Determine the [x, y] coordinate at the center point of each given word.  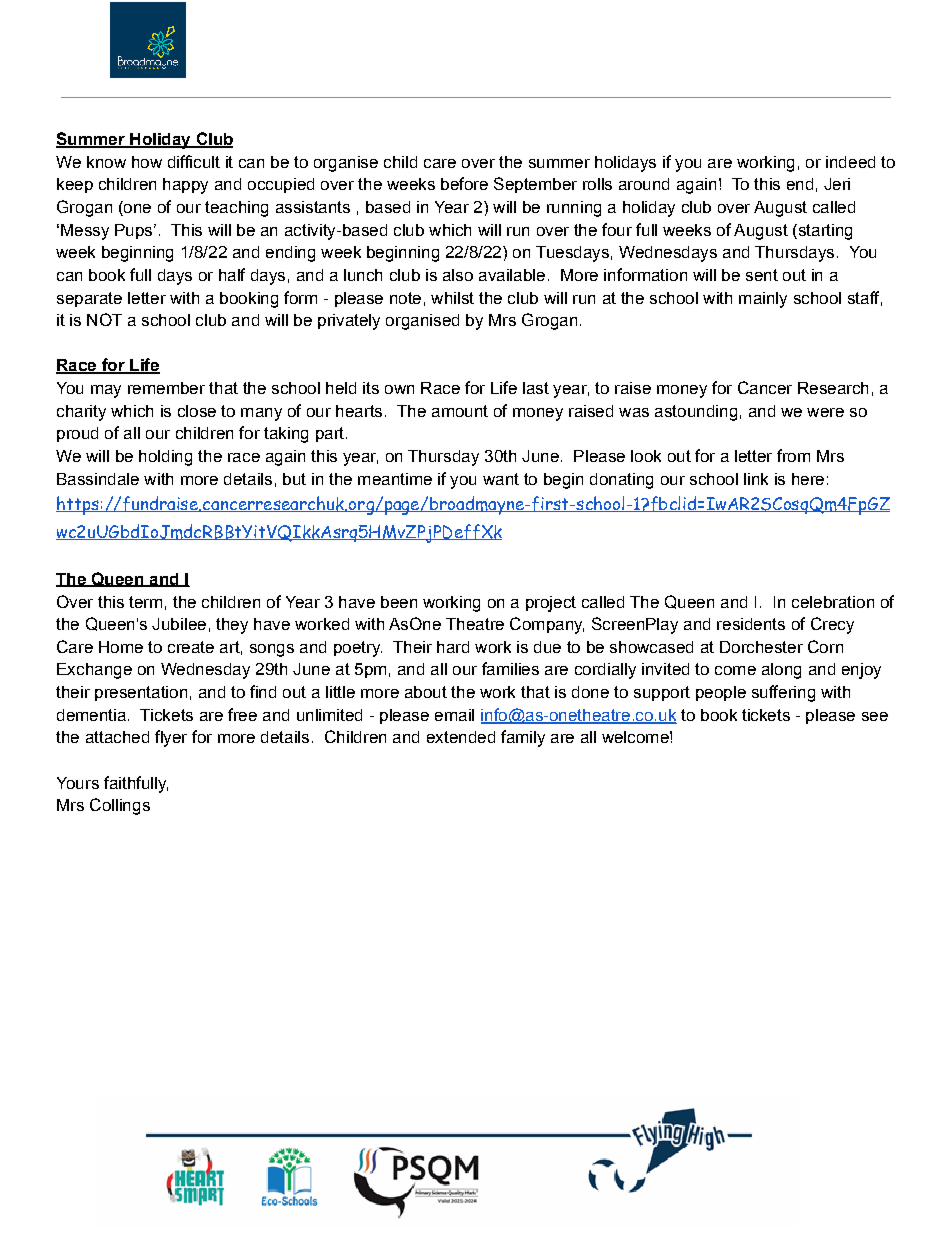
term [145, 602]
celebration [833, 602]
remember [166, 388]
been [399, 602]
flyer [171, 738]
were [825, 412]
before [464, 183]
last [536, 388]
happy [185, 186]
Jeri [837, 184]
